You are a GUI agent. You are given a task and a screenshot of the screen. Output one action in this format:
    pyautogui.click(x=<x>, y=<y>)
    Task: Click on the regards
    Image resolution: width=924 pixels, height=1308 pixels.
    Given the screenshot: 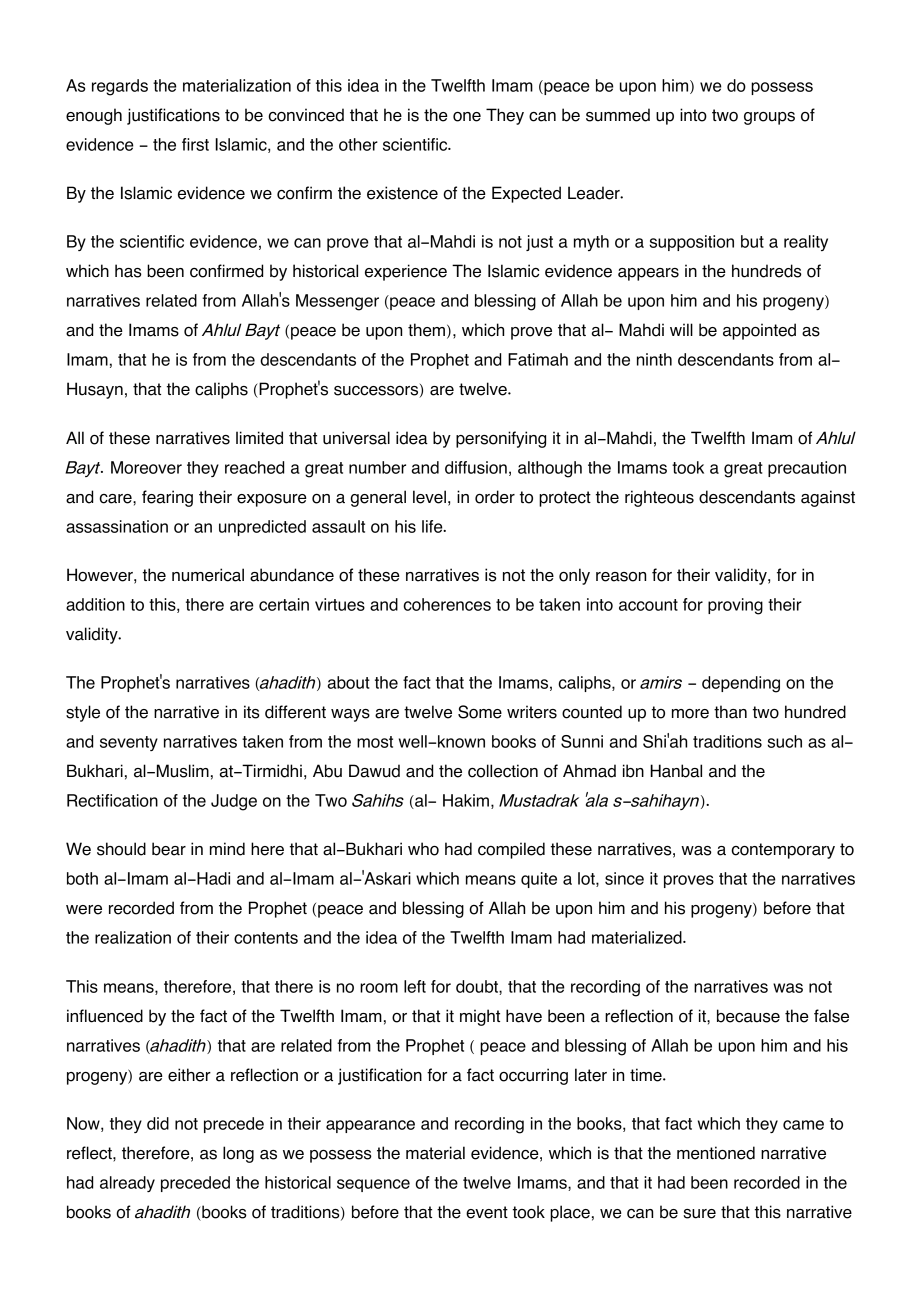 What is the action you would take?
    pyautogui.click(x=120, y=87)
